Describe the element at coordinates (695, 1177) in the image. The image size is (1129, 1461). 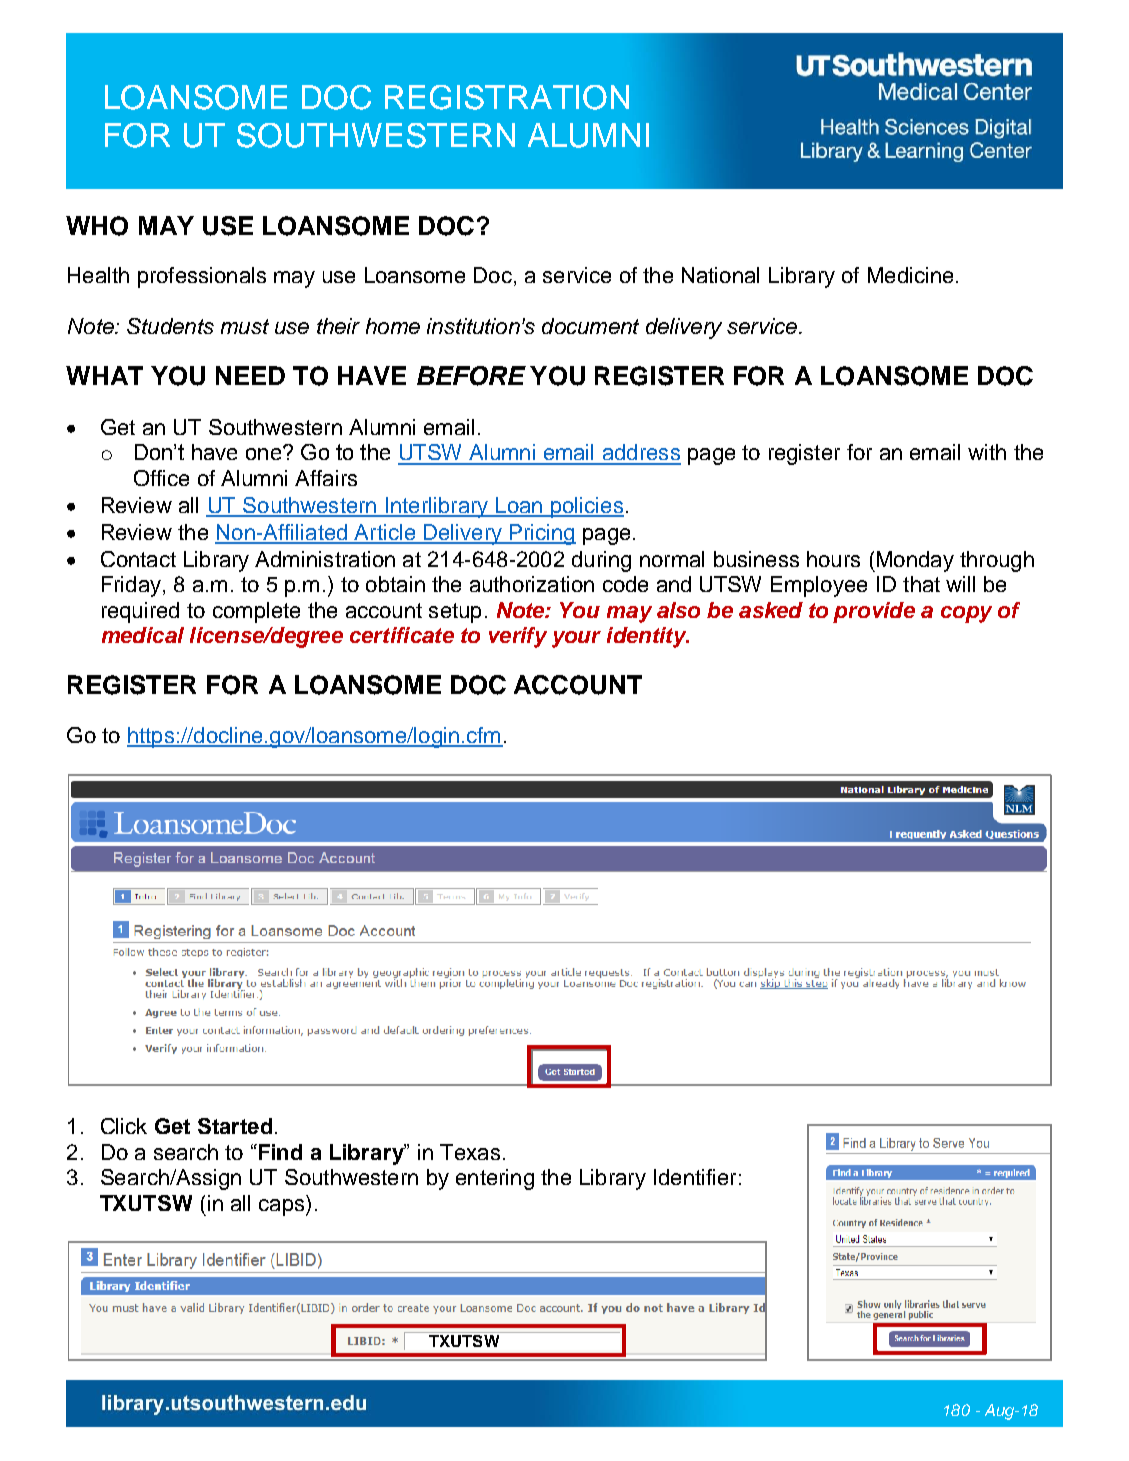
I see `Identifier` at that location.
